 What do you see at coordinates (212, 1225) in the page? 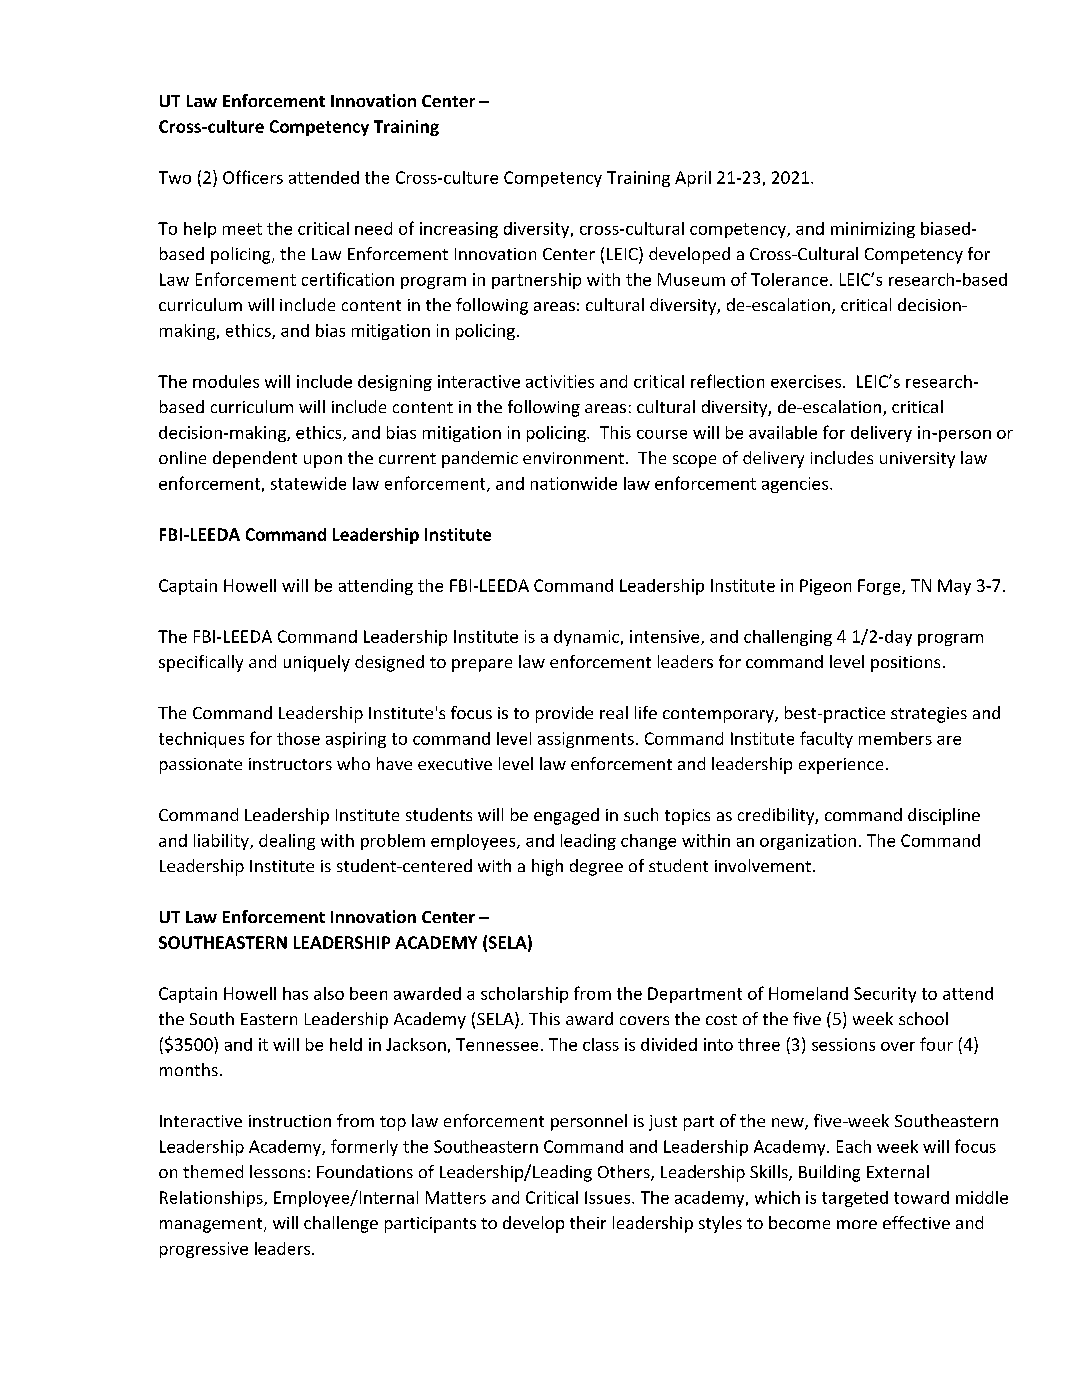
I see `management` at bounding box center [212, 1225].
